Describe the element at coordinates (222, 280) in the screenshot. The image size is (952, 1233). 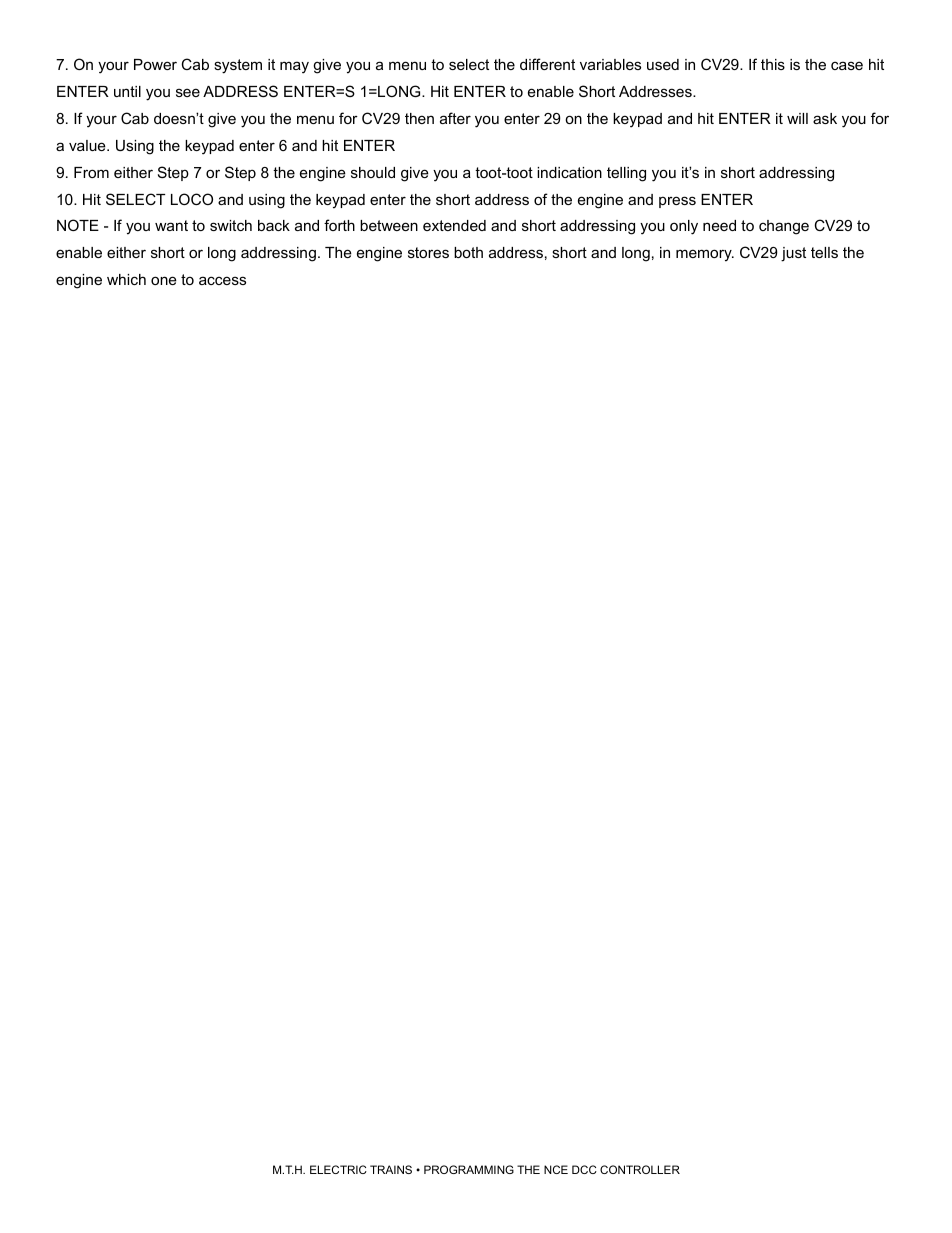
I see `access` at that location.
